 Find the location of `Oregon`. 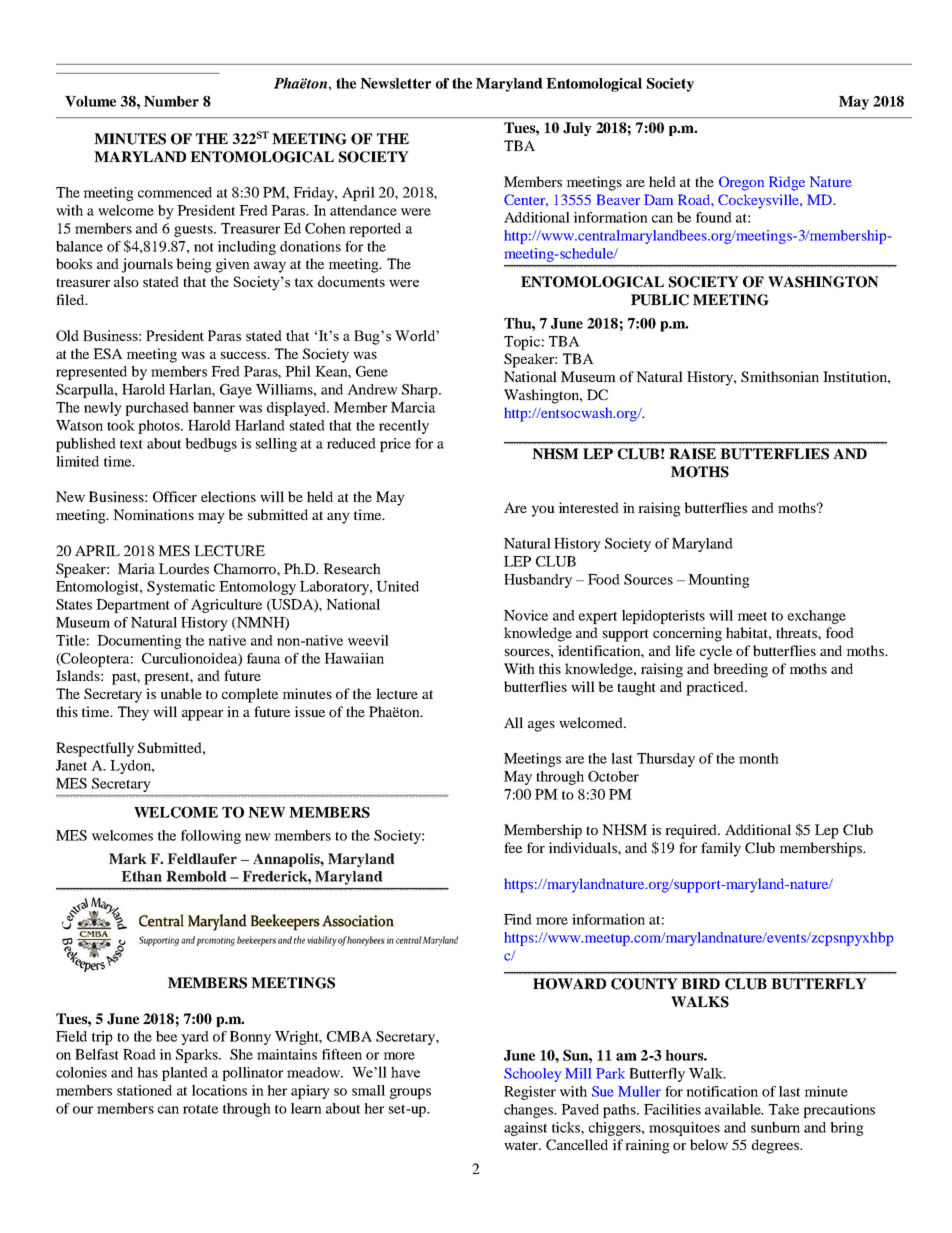

Oregon is located at coordinates (741, 183).
